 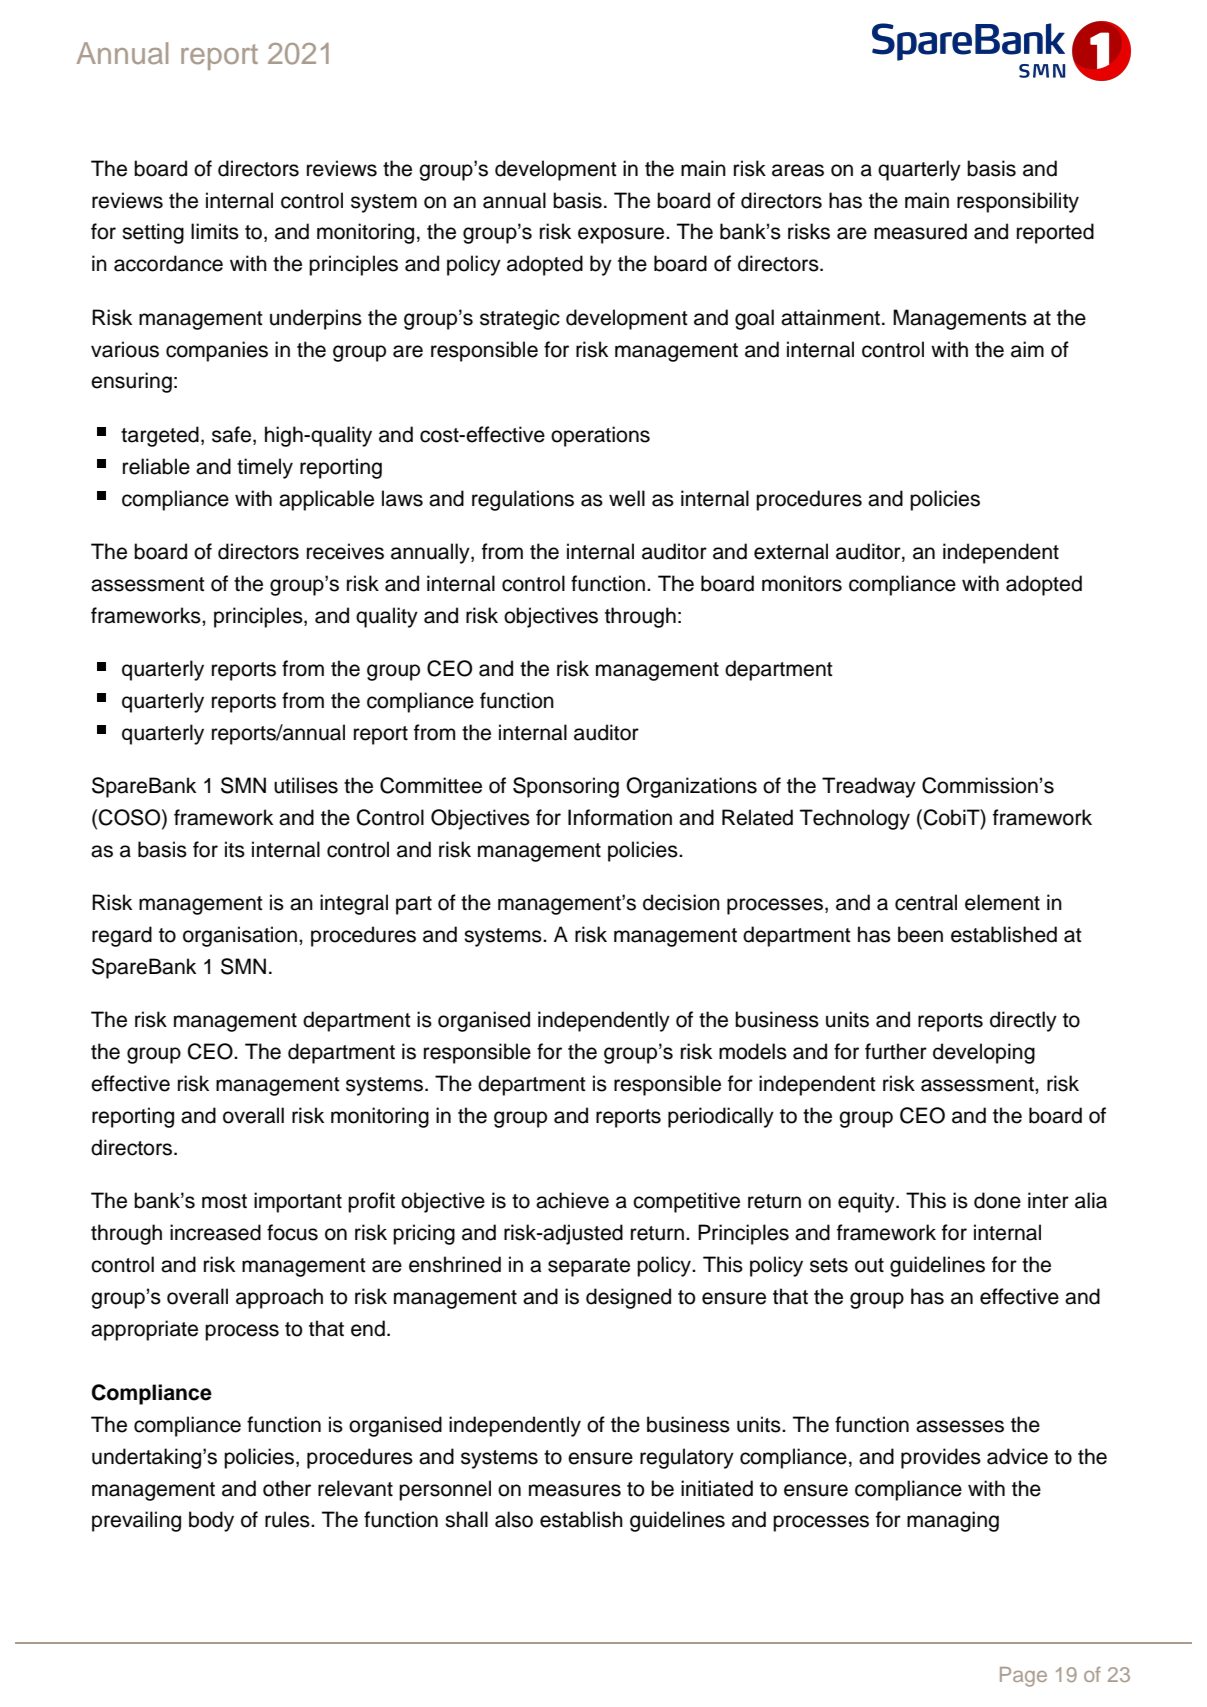 What do you see at coordinates (984, 1053) in the screenshot?
I see `developing` at bounding box center [984, 1053].
